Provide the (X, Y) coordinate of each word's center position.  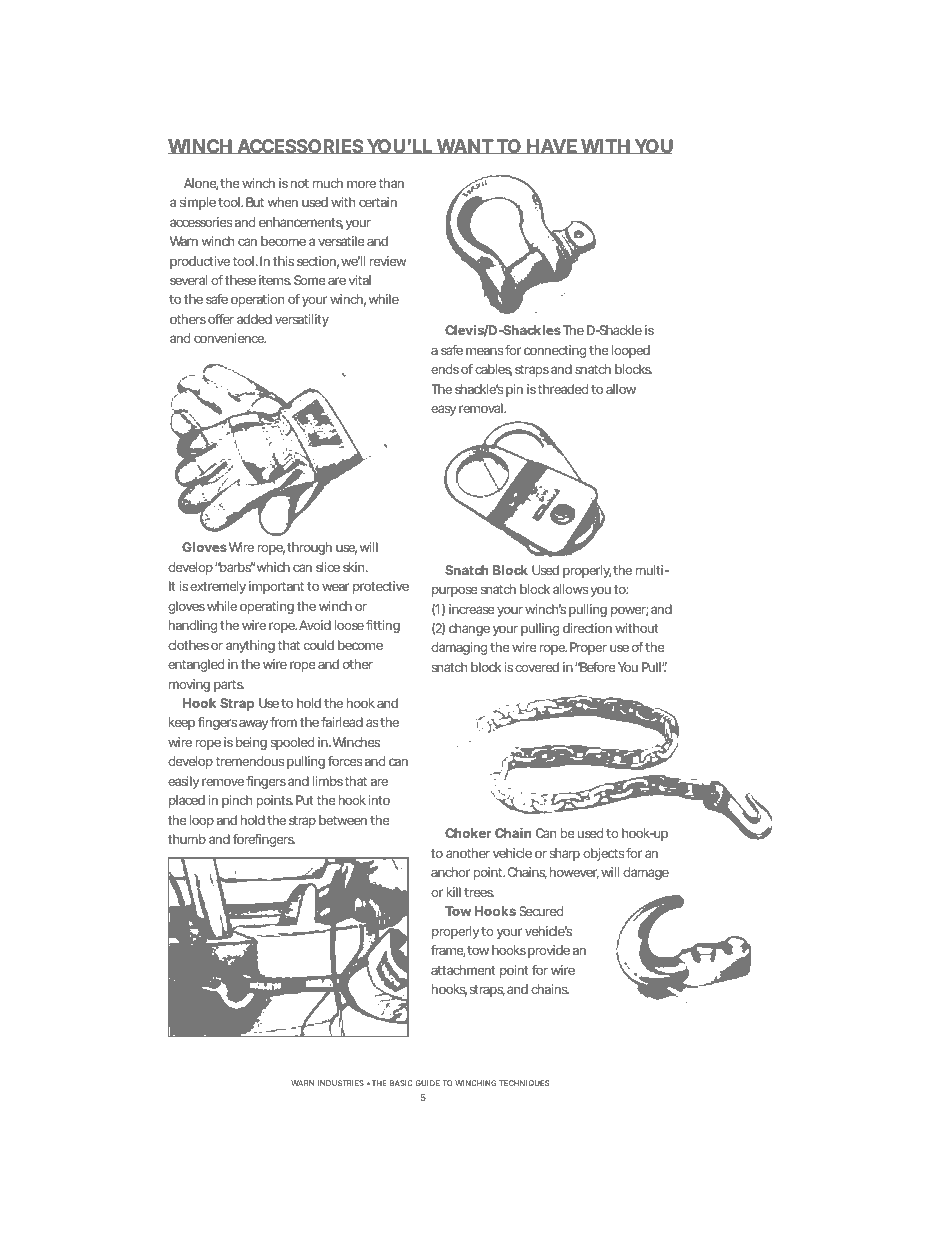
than (391, 183)
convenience (230, 338)
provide (549, 951)
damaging (459, 648)
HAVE (552, 146)
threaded (563, 389)
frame (448, 951)
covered (537, 667)
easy (443, 410)
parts (229, 686)
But (255, 202)
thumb (187, 839)
